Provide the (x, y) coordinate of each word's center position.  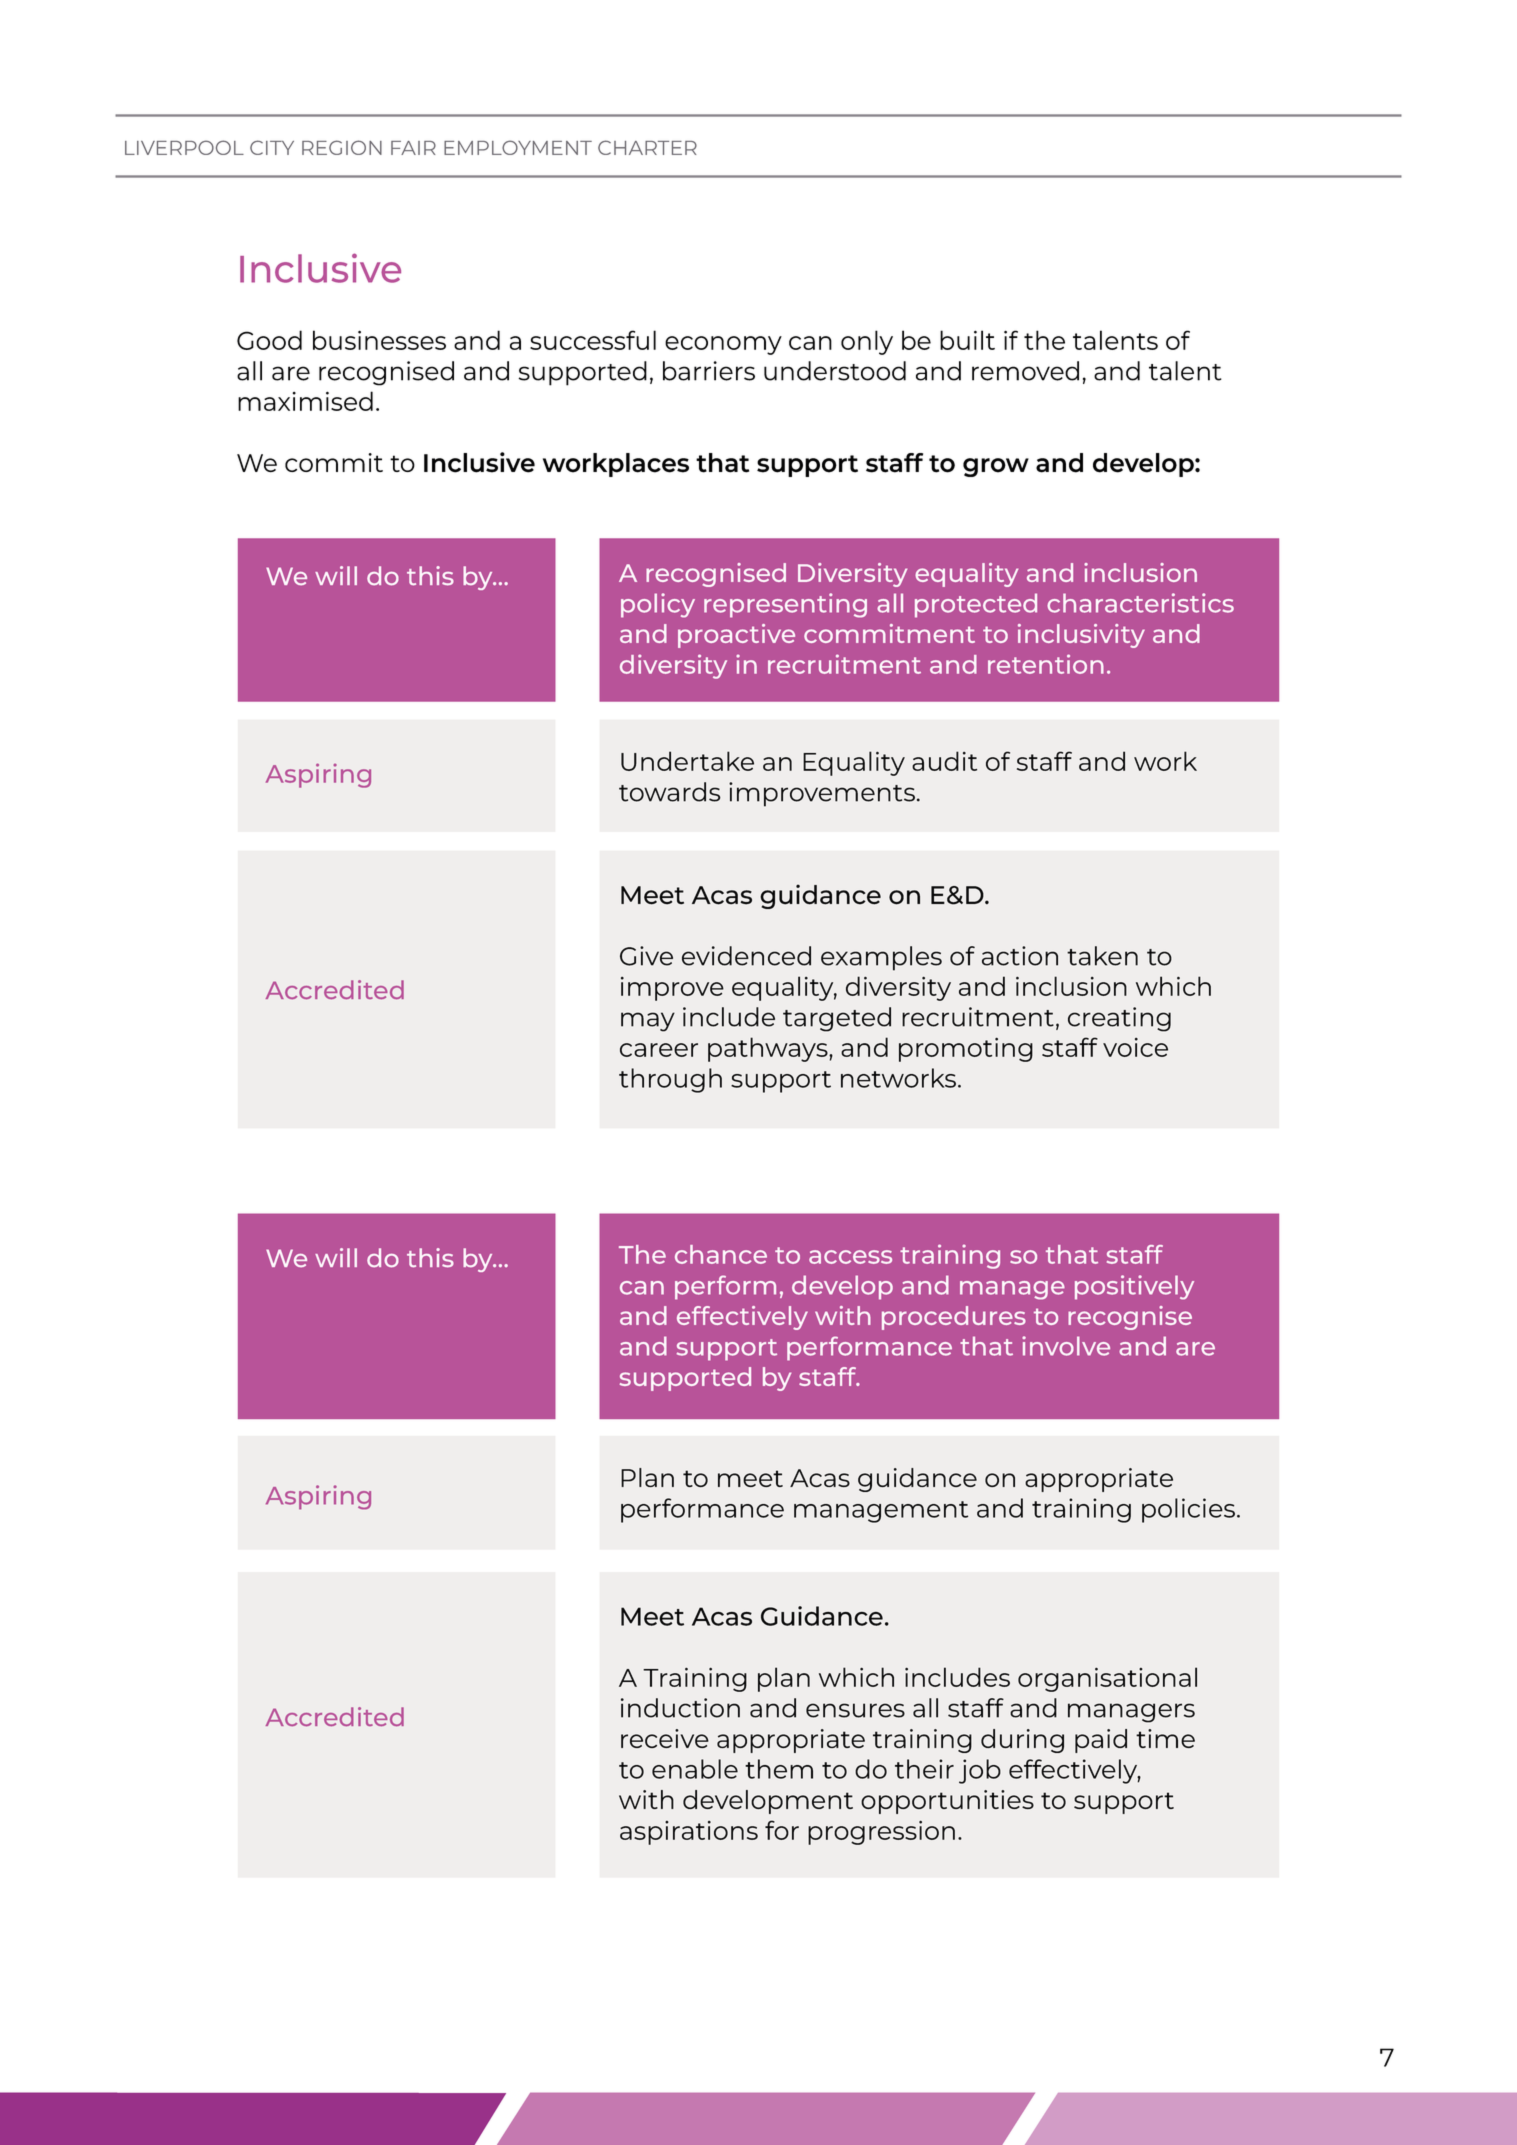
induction (680, 1708)
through (670, 1080)
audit (944, 761)
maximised (305, 401)
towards (669, 792)
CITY (272, 147)
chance (721, 1254)
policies (1190, 1510)
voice (1135, 1047)
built (967, 340)
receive (665, 1738)
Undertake (687, 761)
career (659, 1050)
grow (996, 467)
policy (658, 605)
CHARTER (647, 147)
